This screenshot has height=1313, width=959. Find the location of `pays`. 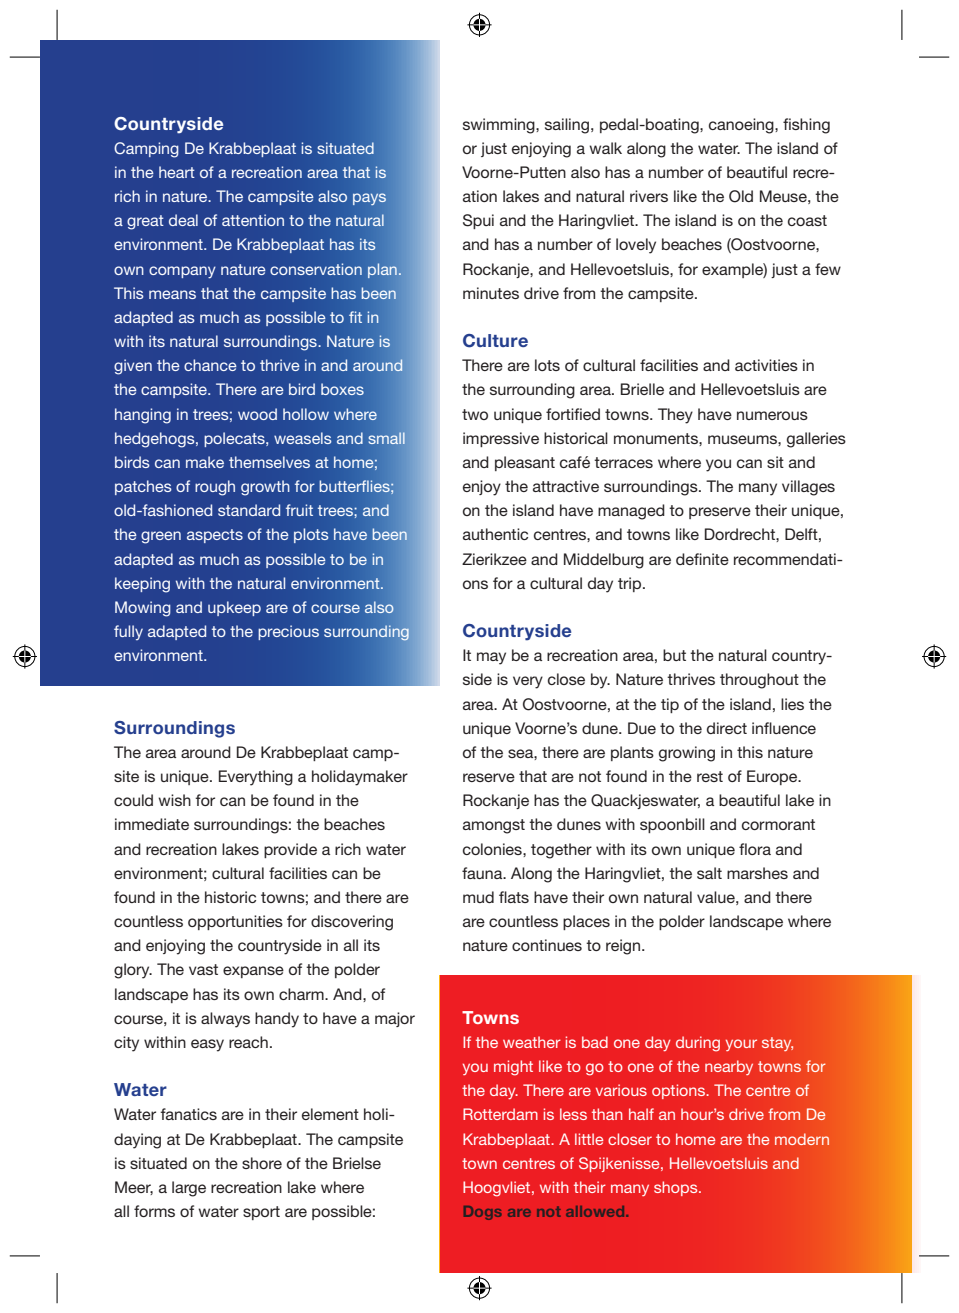

pays is located at coordinates (369, 199).
